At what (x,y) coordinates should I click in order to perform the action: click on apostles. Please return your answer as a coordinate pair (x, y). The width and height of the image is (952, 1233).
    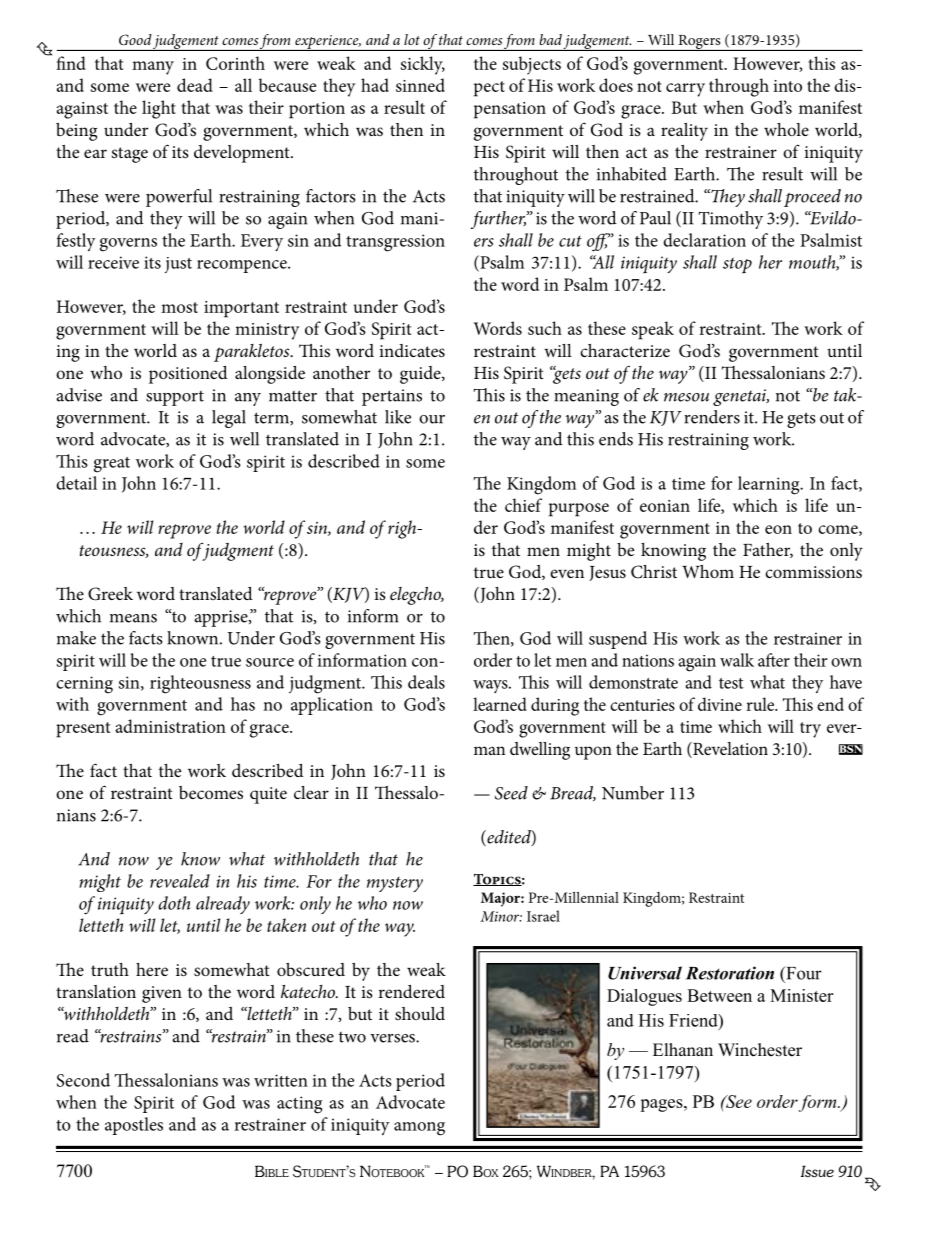
    Looking at the image, I should click on (134, 1126).
